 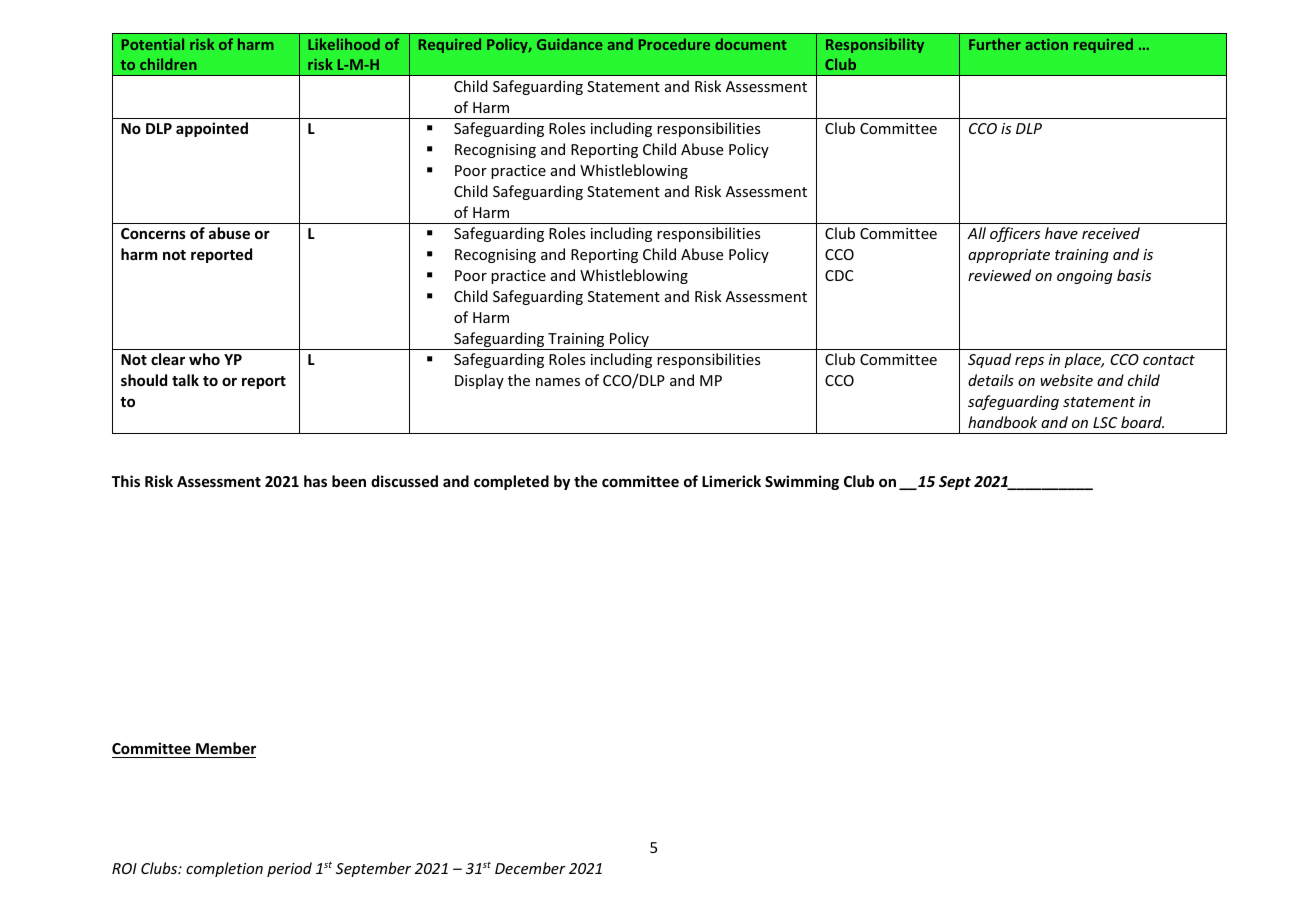 What do you see at coordinates (1002, 422) in the page?
I see `handbook` at bounding box center [1002, 422].
